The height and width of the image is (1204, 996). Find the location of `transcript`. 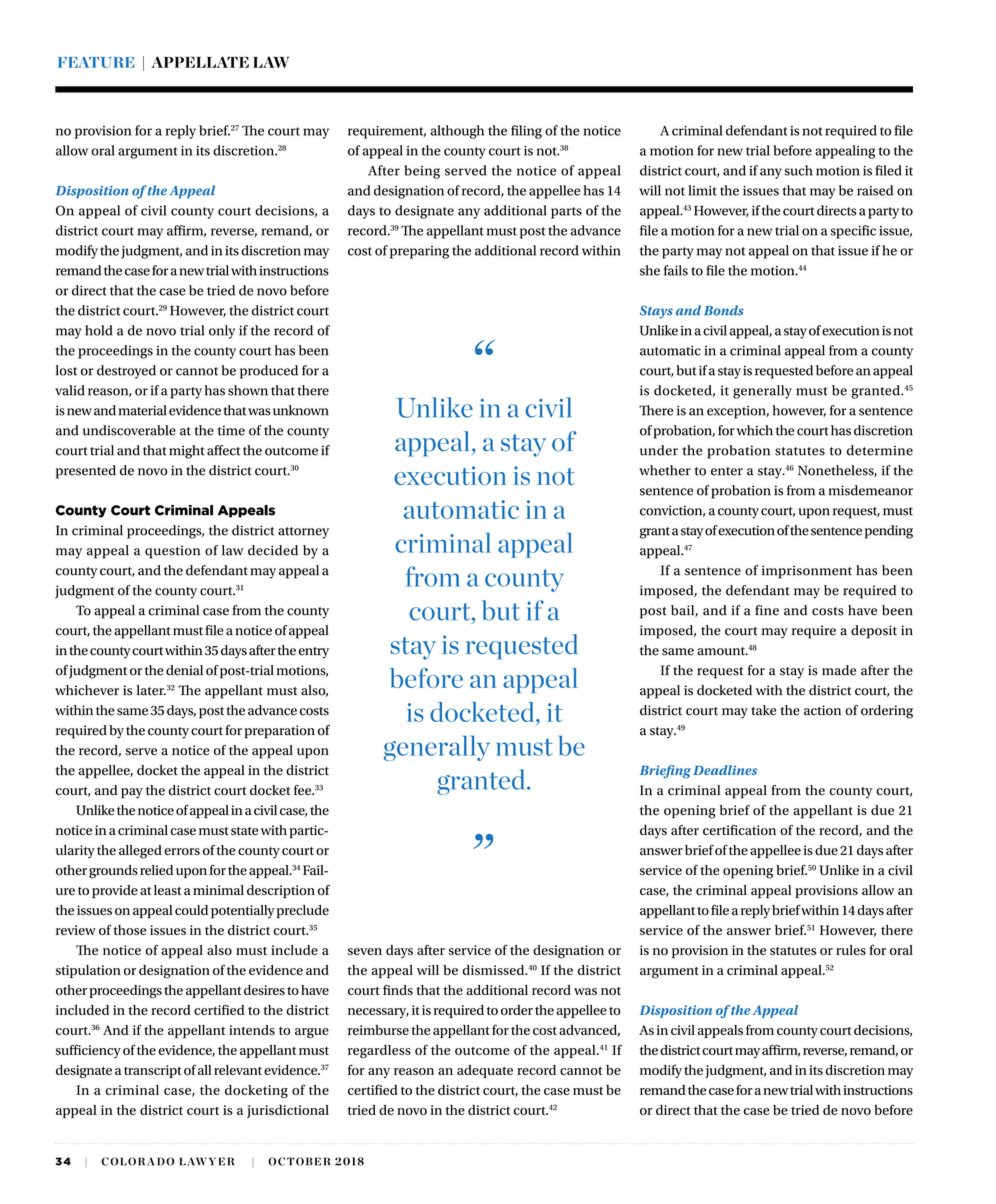

transcript is located at coordinates (153, 1071).
